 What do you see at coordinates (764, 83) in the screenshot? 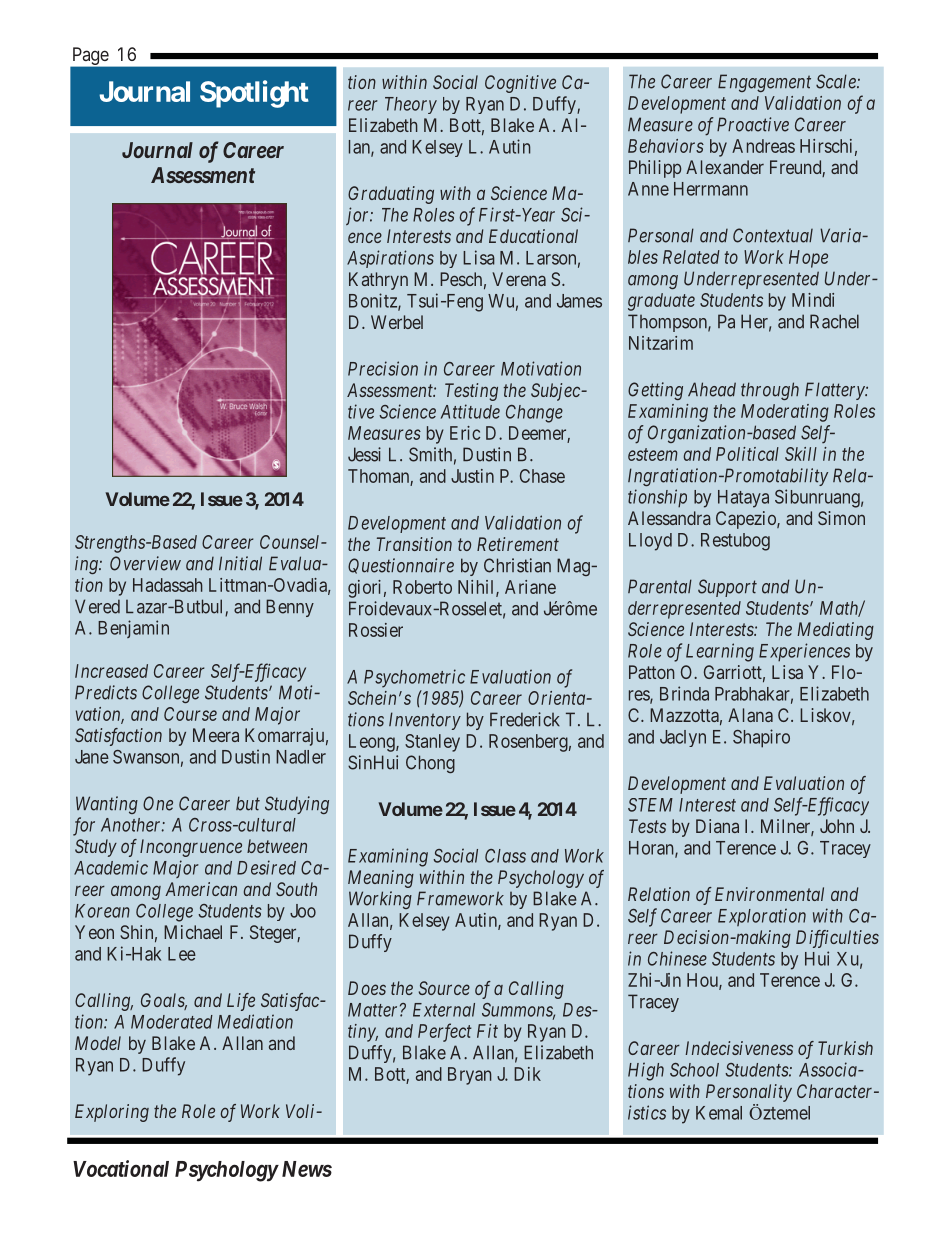
I see `Engagement` at bounding box center [764, 83].
